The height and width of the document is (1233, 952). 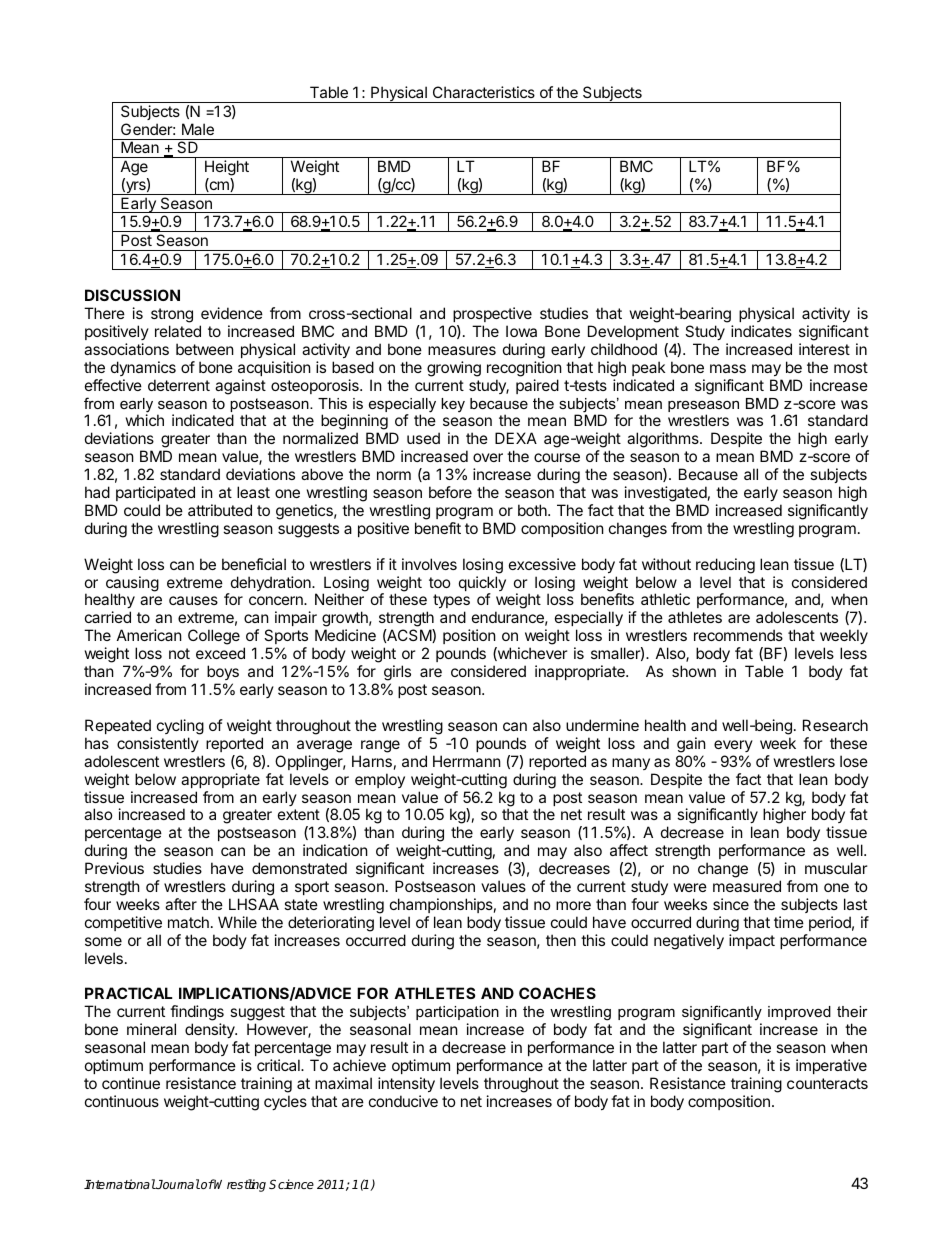 I want to click on Male, so click(x=198, y=129).
